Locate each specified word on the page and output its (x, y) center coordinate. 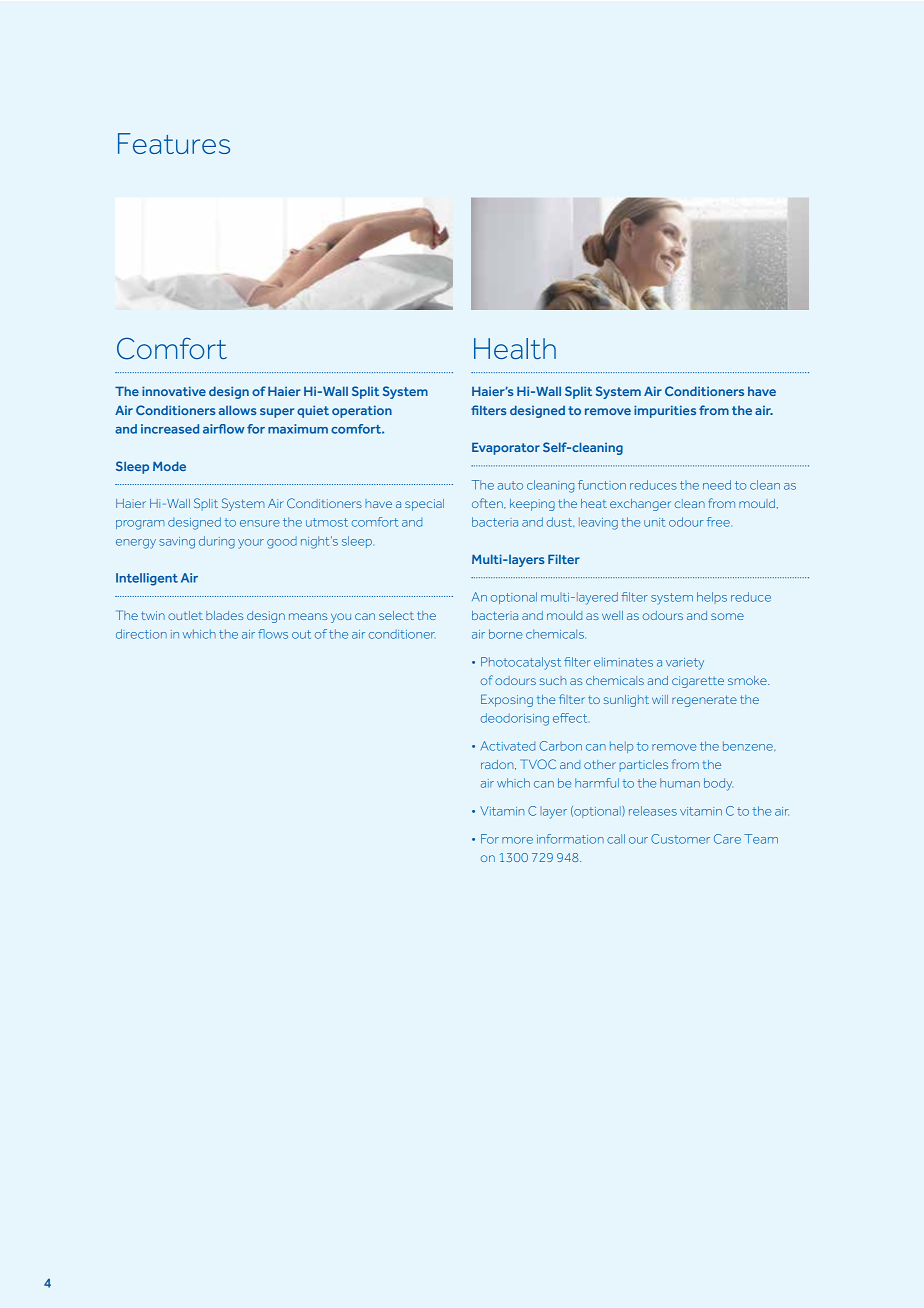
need (717, 485)
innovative (174, 391)
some (727, 616)
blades (224, 615)
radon (498, 765)
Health (515, 348)
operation (362, 411)
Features (174, 143)
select (396, 615)
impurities (665, 411)
